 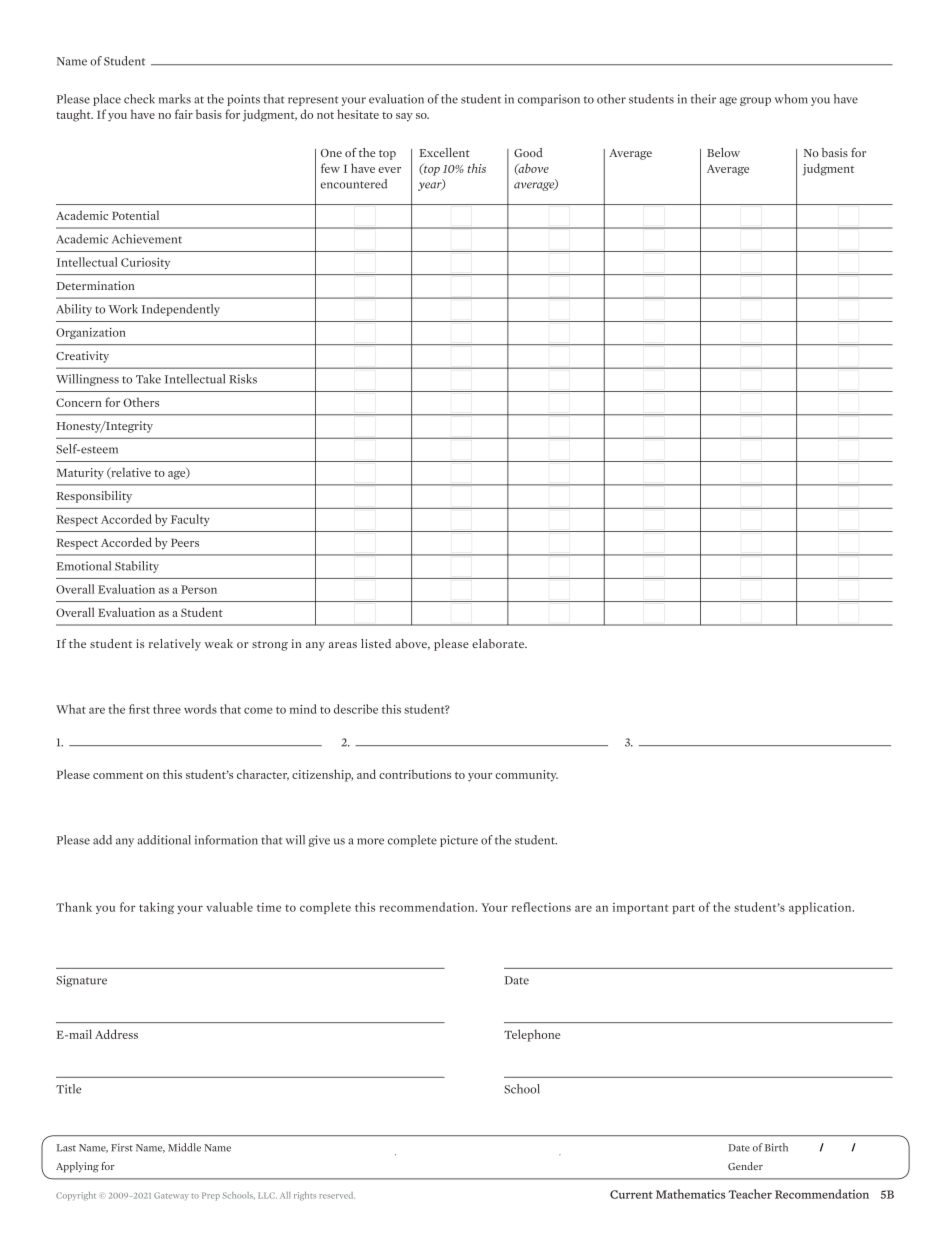 I want to click on weak, so click(x=218, y=643).
